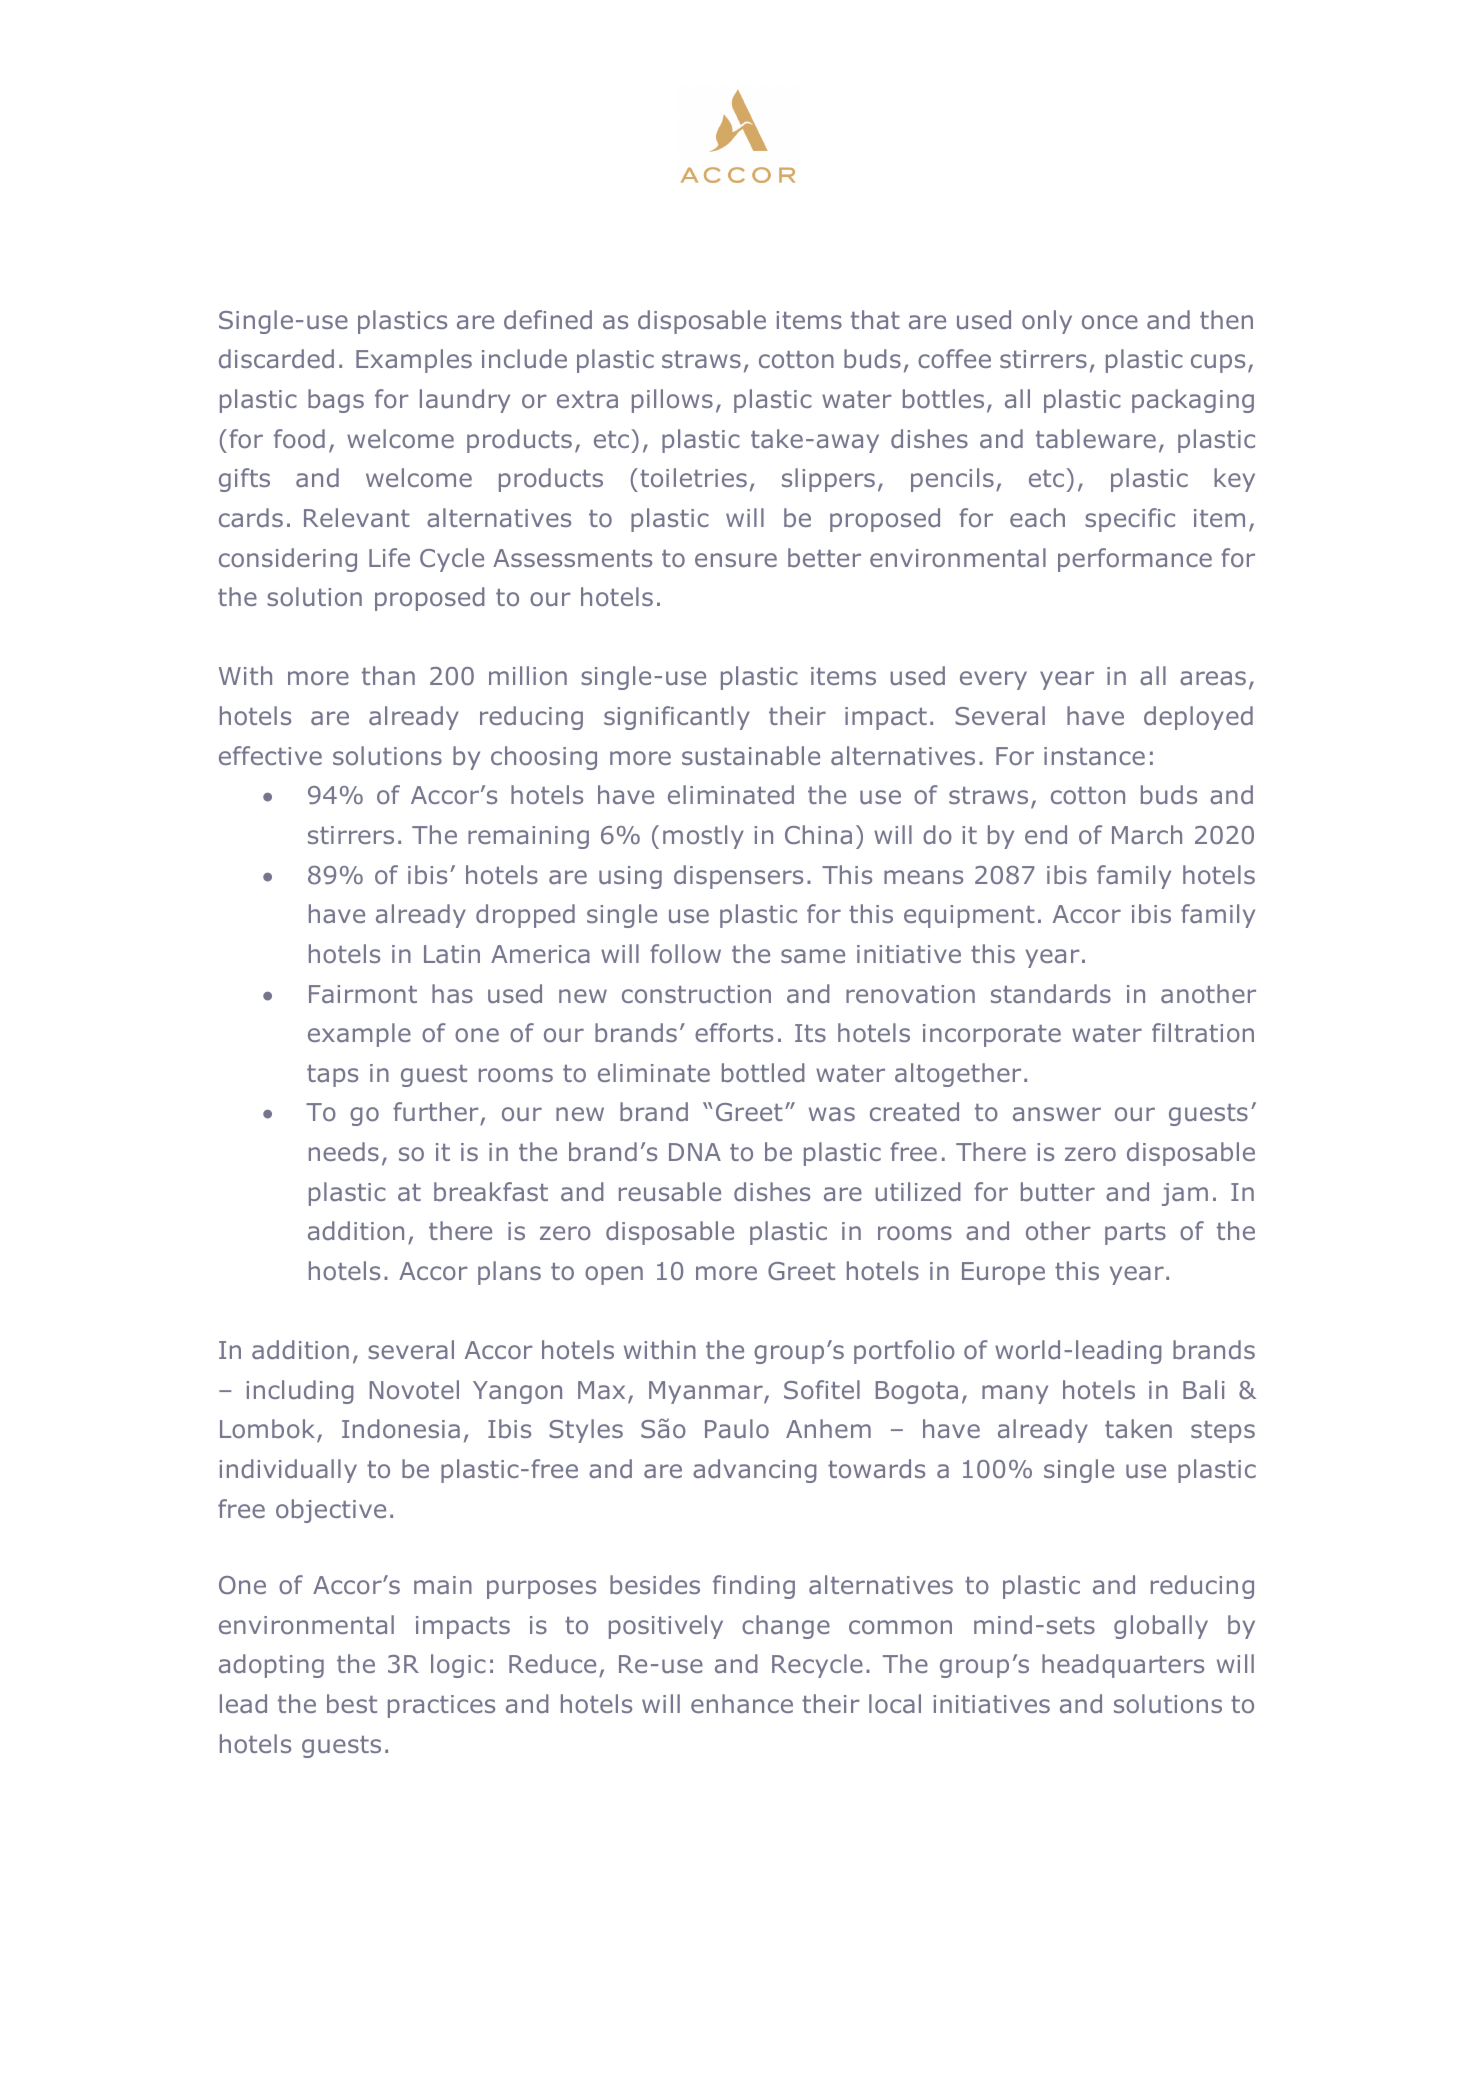 The width and height of the screenshot is (1474, 2085). I want to click on bags, so click(336, 401).
